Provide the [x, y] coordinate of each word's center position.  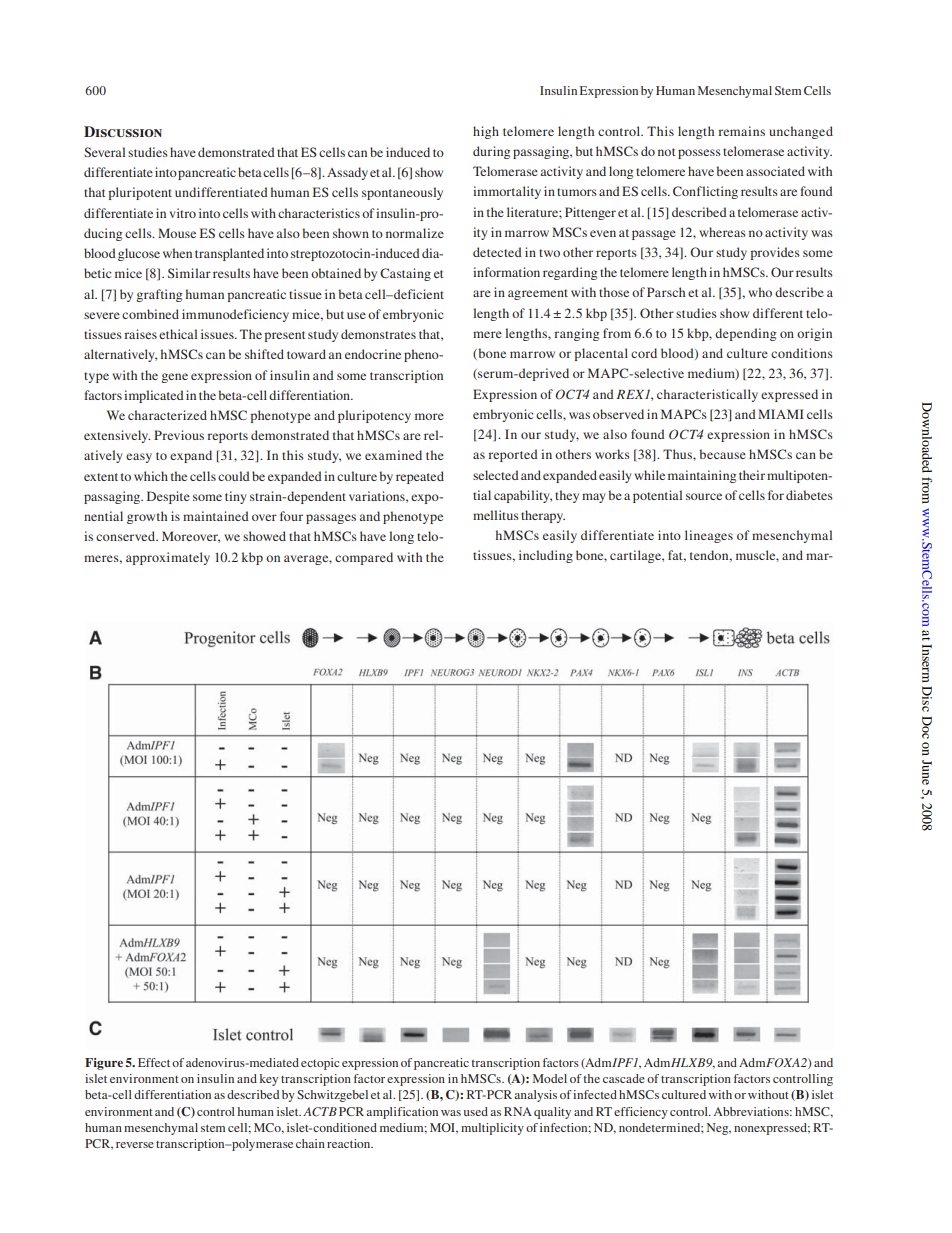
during [491, 152]
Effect [154, 1062]
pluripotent [140, 193]
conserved [127, 536]
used [476, 1111]
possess [699, 154]
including [546, 556]
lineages [709, 536]
